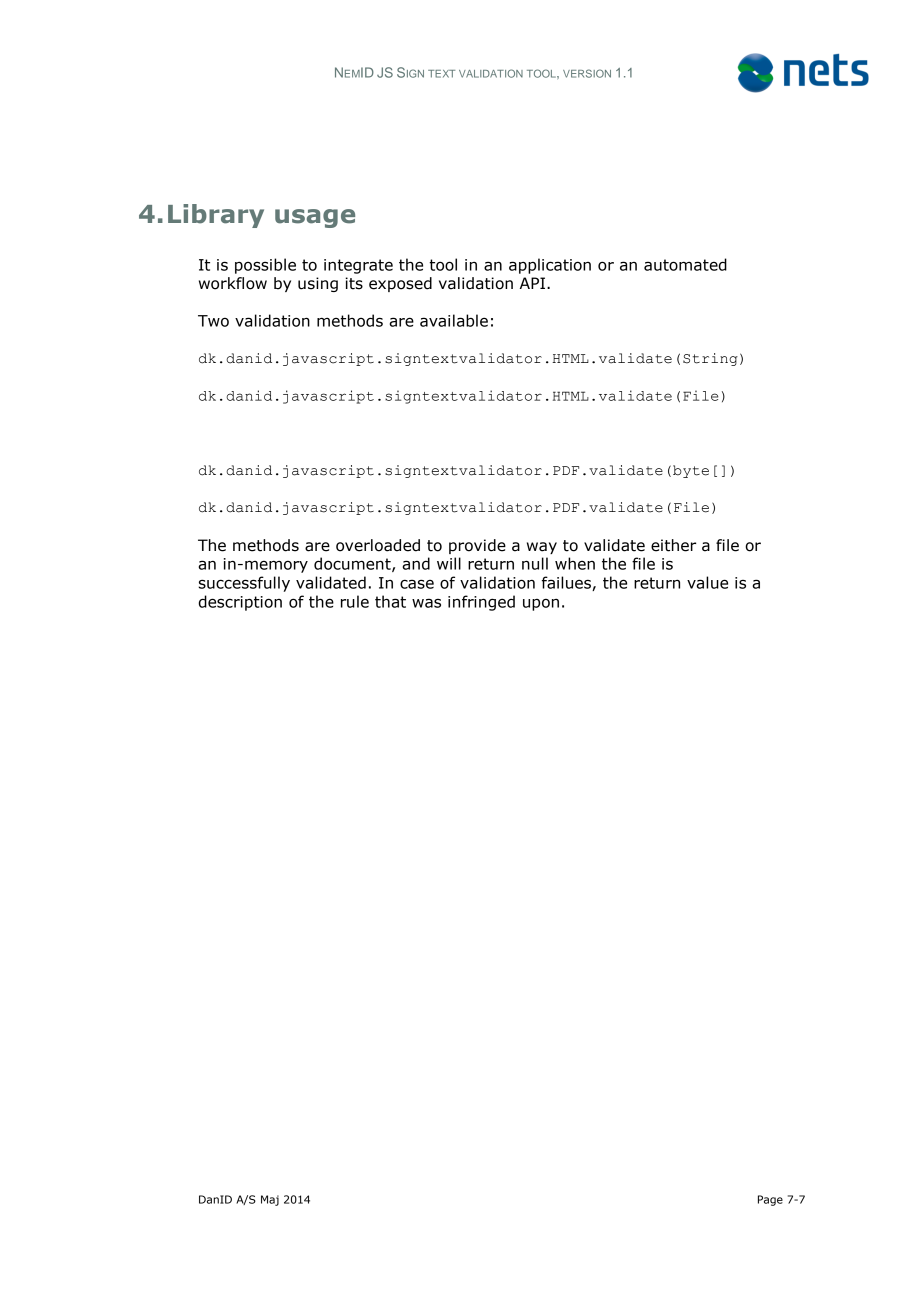  Describe the element at coordinates (541, 605) in the screenshot. I see `upon` at that location.
